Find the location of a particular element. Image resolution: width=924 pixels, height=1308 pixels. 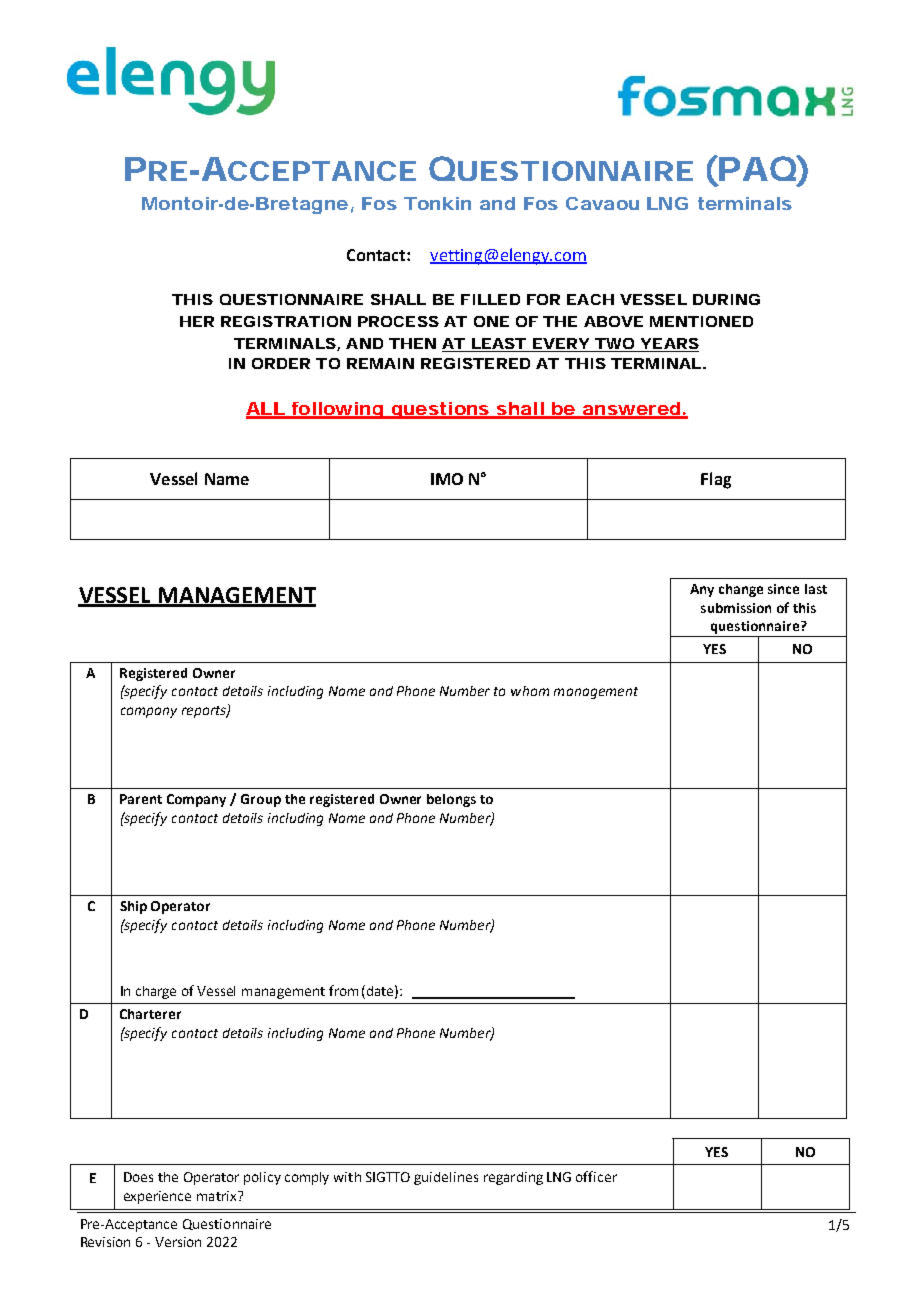

Parent is located at coordinates (141, 799).
